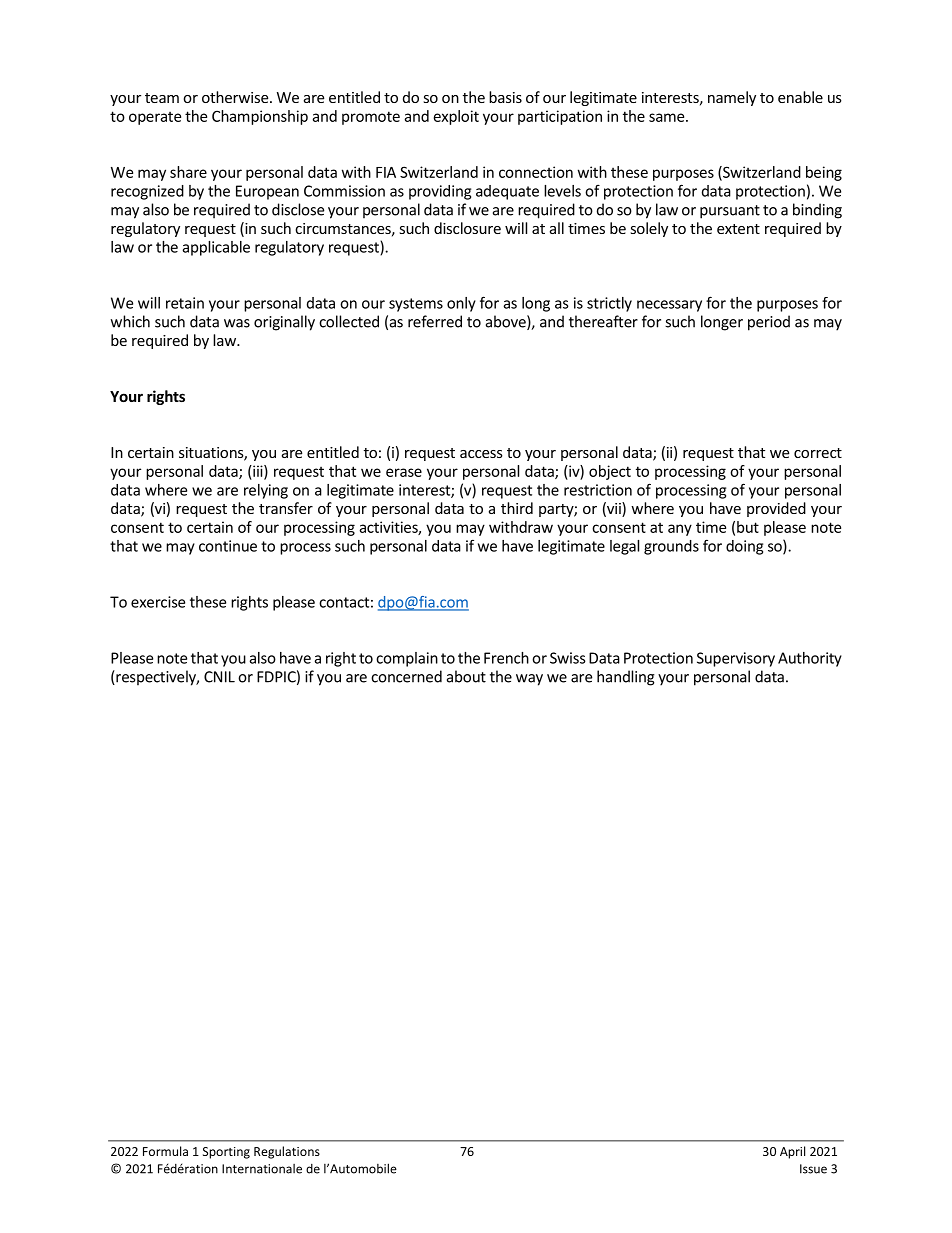 This screenshot has height=1233, width=952. What do you see at coordinates (236, 97) in the screenshot?
I see `otherwise` at bounding box center [236, 97].
